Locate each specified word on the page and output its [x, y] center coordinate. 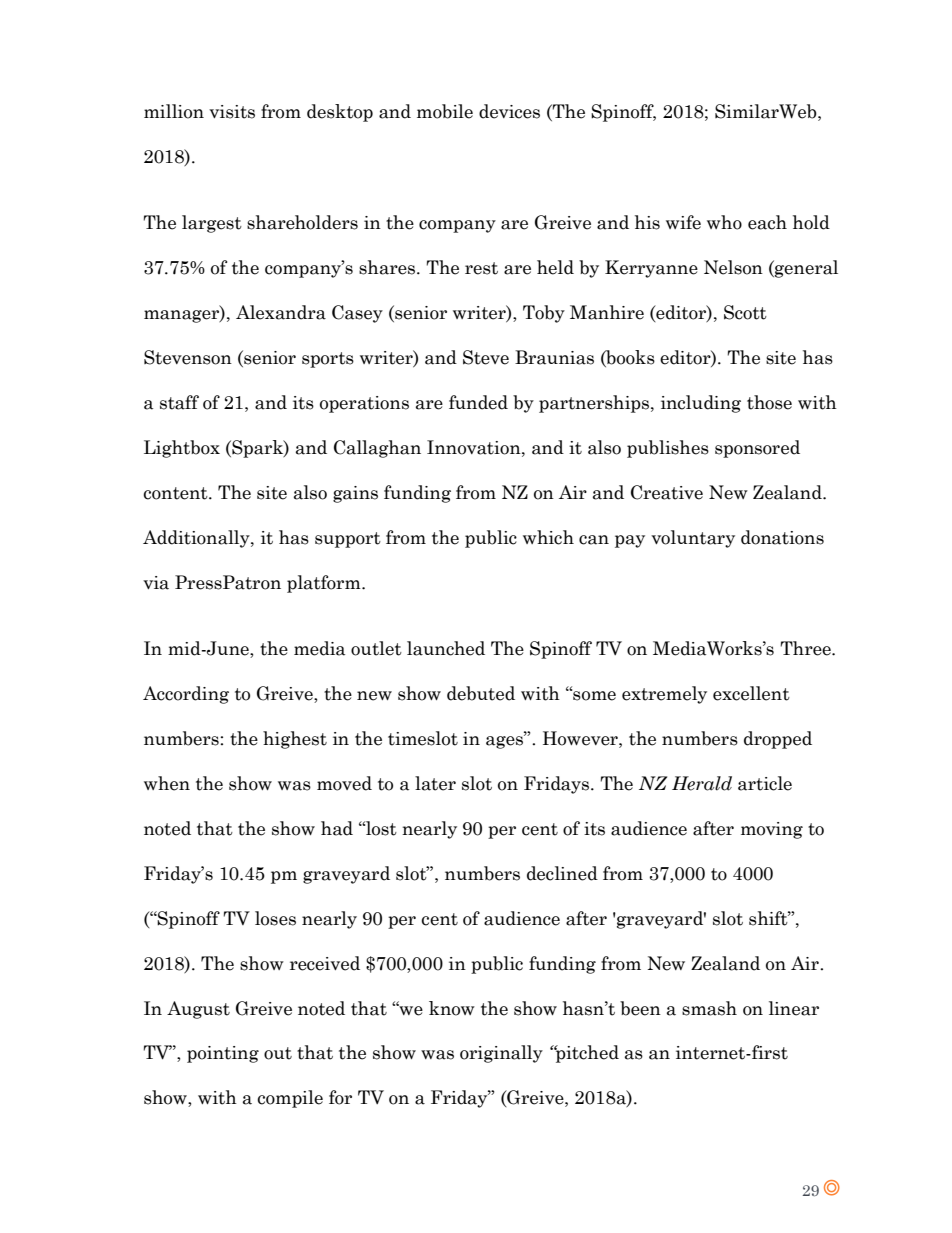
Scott [745, 312]
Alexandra [281, 312]
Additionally [197, 539]
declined [562, 873]
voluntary [693, 539]
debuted [481, 693]
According [186, 695]
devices [509, 111]
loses [275, 918]
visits [232, 112]
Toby [544, 314]
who [724, 222]
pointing [223, 1054]
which [548, 537]
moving [772, 830]
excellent [751, 693]
